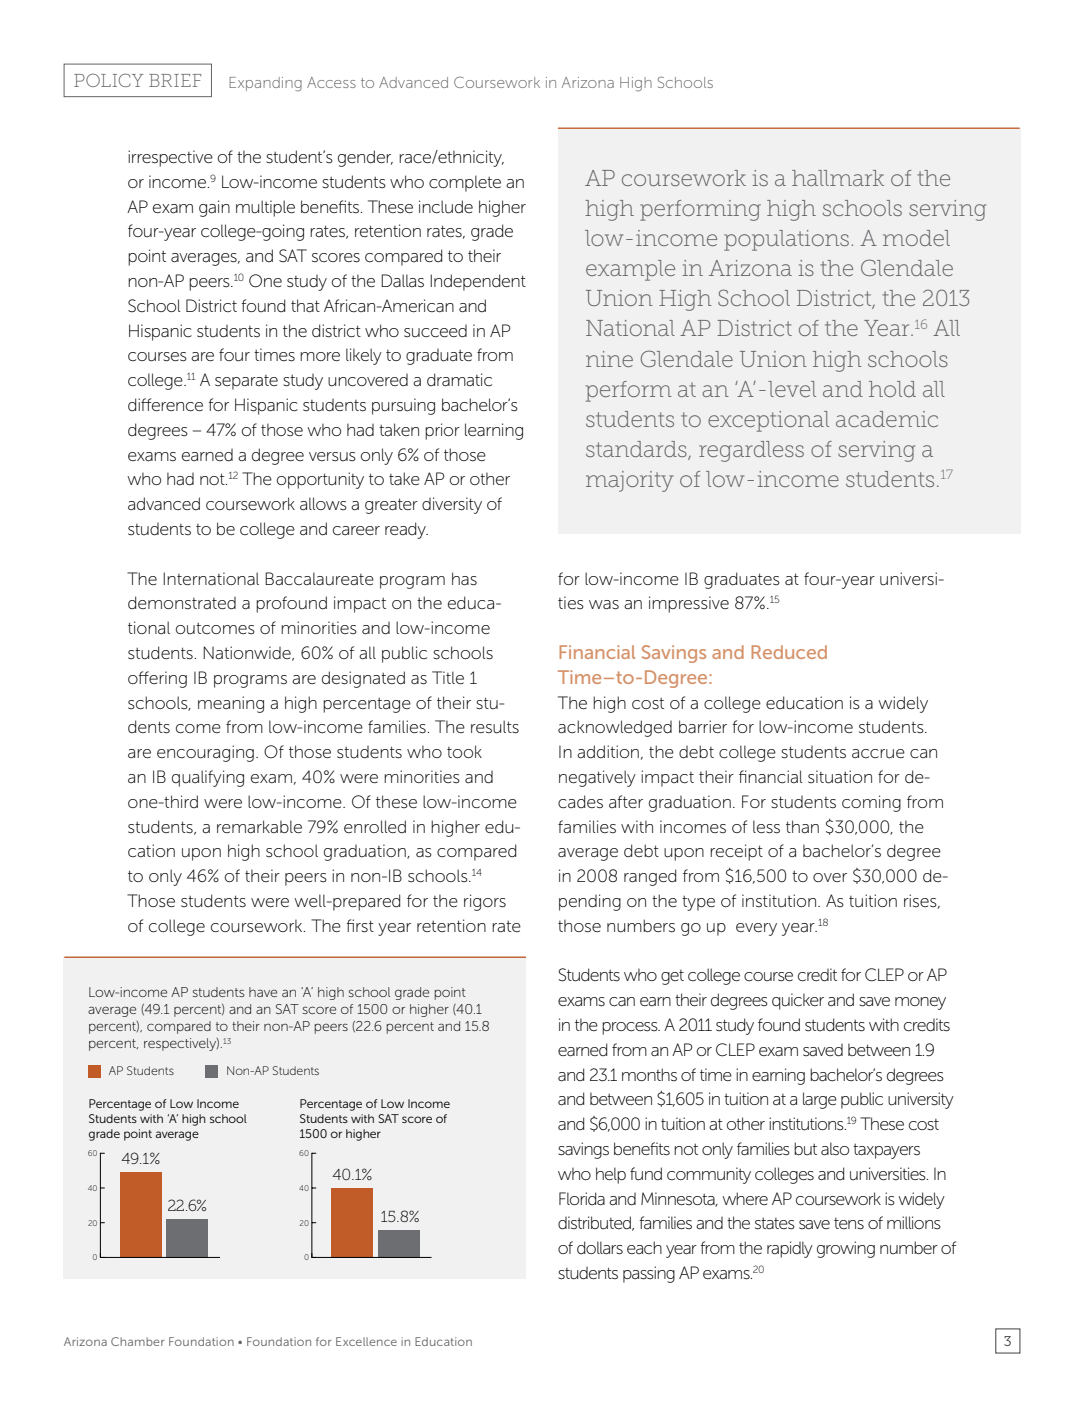 The width and height of the screenshot is (1084, 1403). I want to click on Chamber, so click(138, 1341).
